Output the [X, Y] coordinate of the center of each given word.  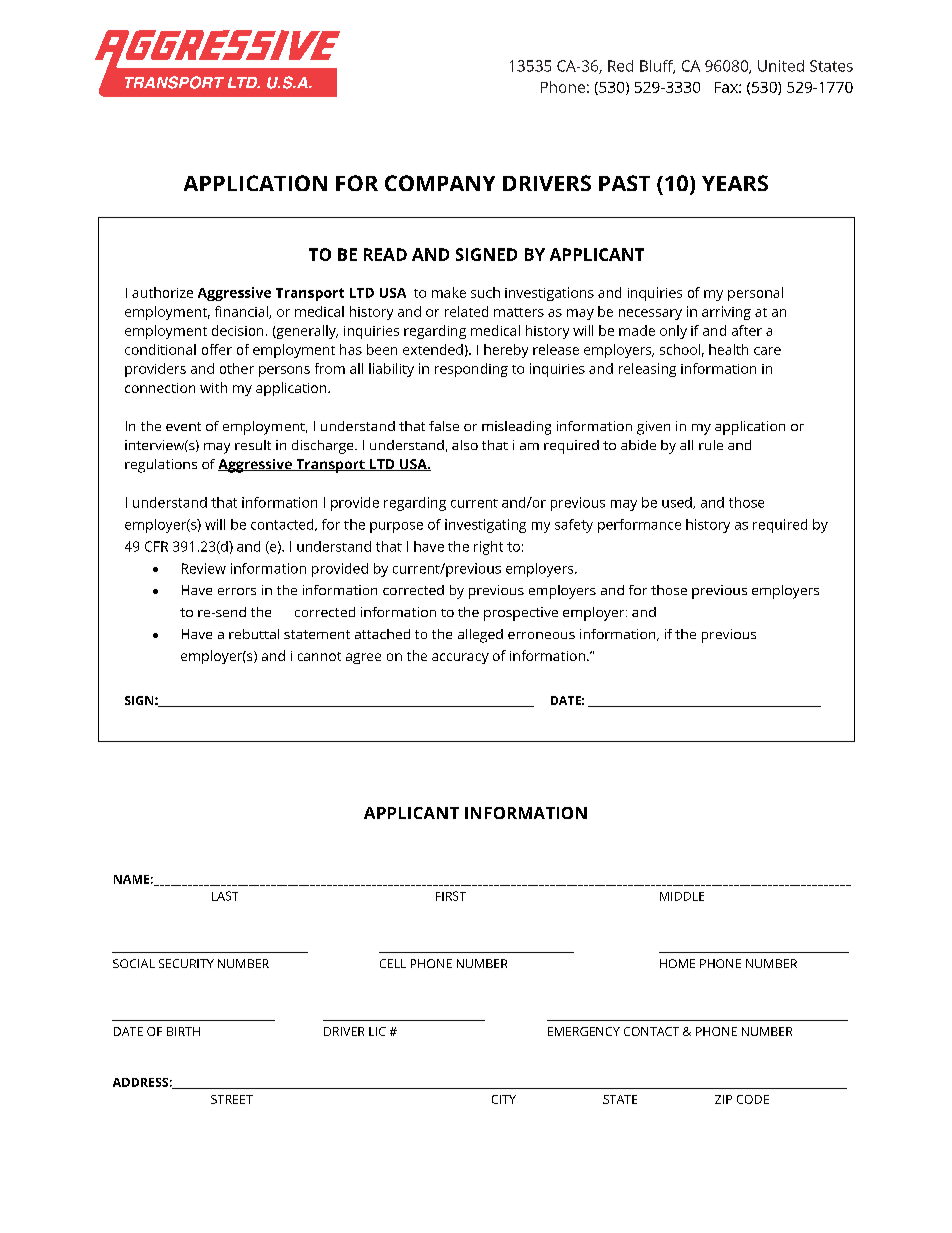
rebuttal [254, 634]
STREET [232, 1099]
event [183, 426]
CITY [504, 1099]
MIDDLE [682, 896]
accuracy [460, 658]
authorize [162, 292]
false [444, 426]
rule [711, 445]
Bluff [657, 67]
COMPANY [440, 183]
